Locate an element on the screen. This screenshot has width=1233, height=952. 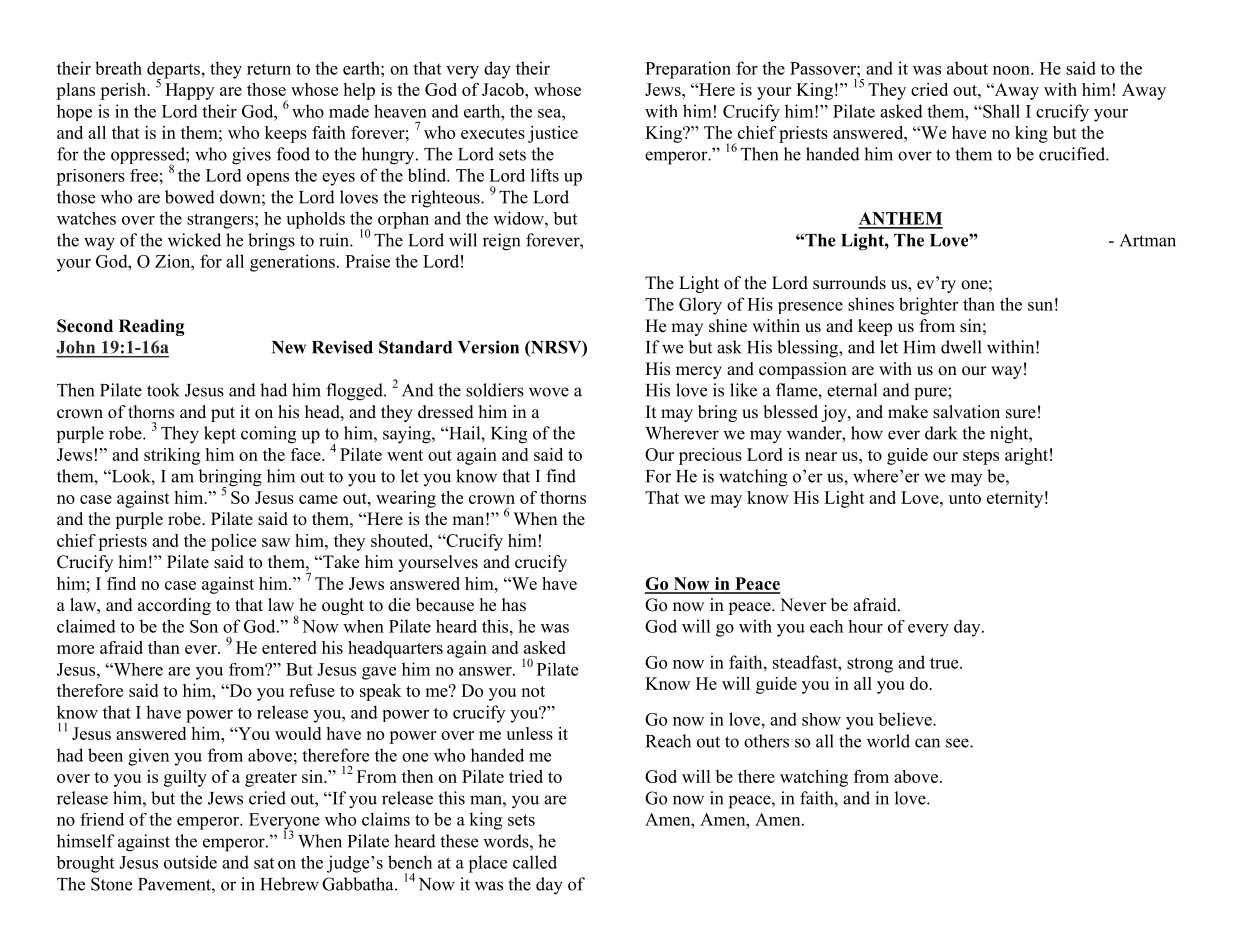
called is located at coordinates (535, 862).
